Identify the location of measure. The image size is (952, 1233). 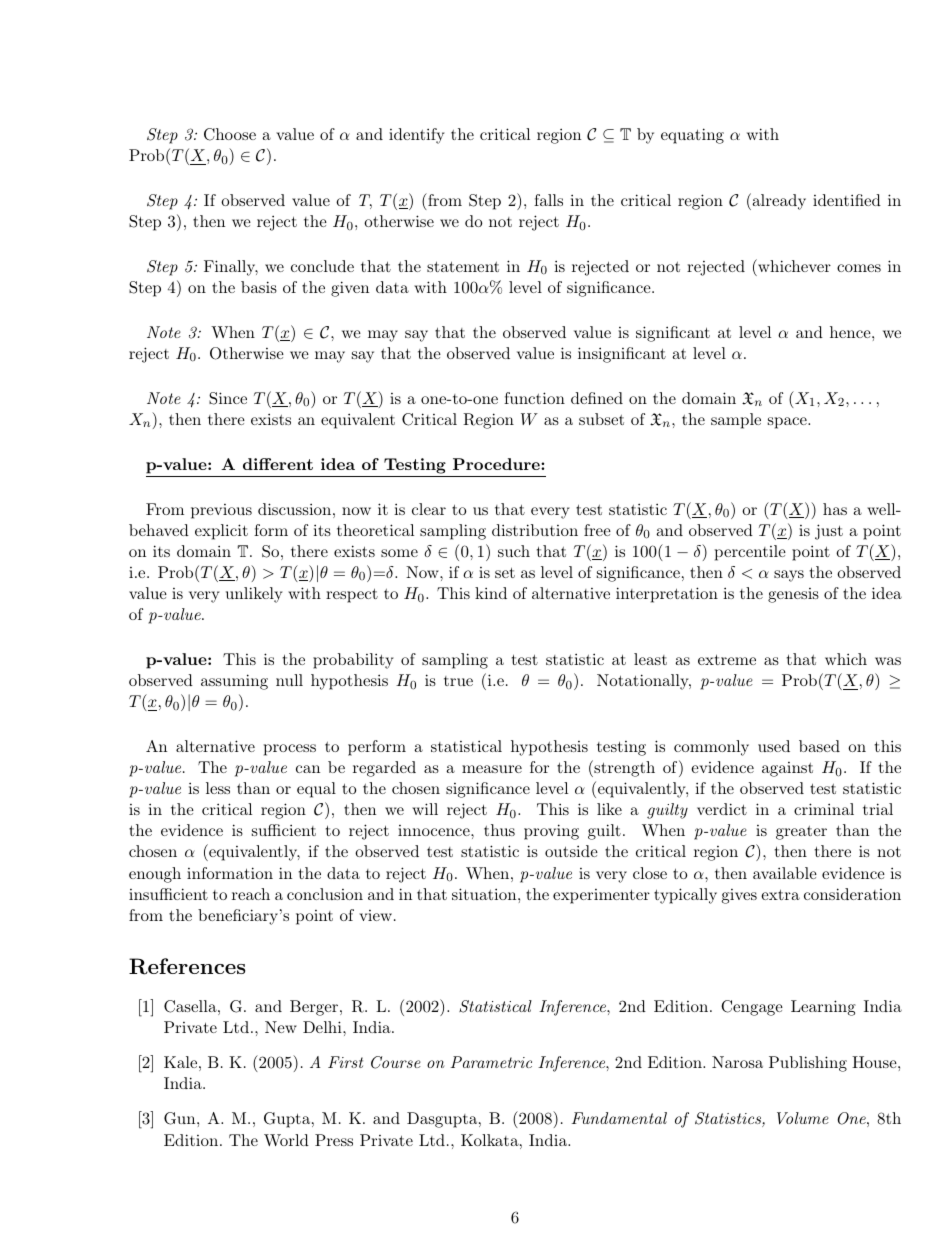
(492, 769).
